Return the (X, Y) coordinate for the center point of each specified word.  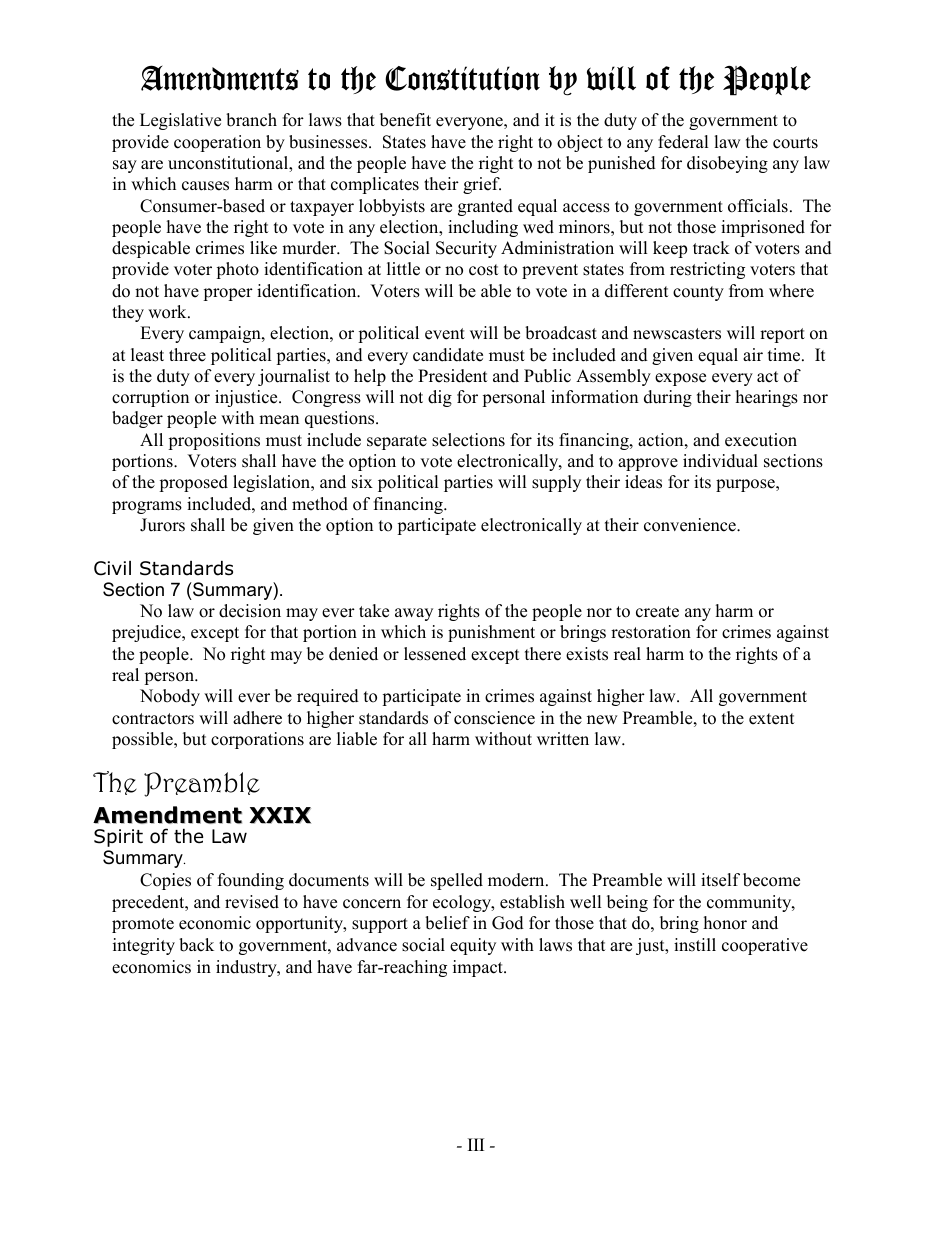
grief (482, 185)
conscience (494, 718)
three (187, 355)
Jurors (162, 525)
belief (447, 923)
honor (725, 923)
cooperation (217, 143)
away (414, 614)
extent (771, 719)
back (196, 945)
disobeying (727, 164)
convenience (691, 525)
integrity (144, 946)
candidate (448, 355)
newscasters (677, 334)
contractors (153, 719)
